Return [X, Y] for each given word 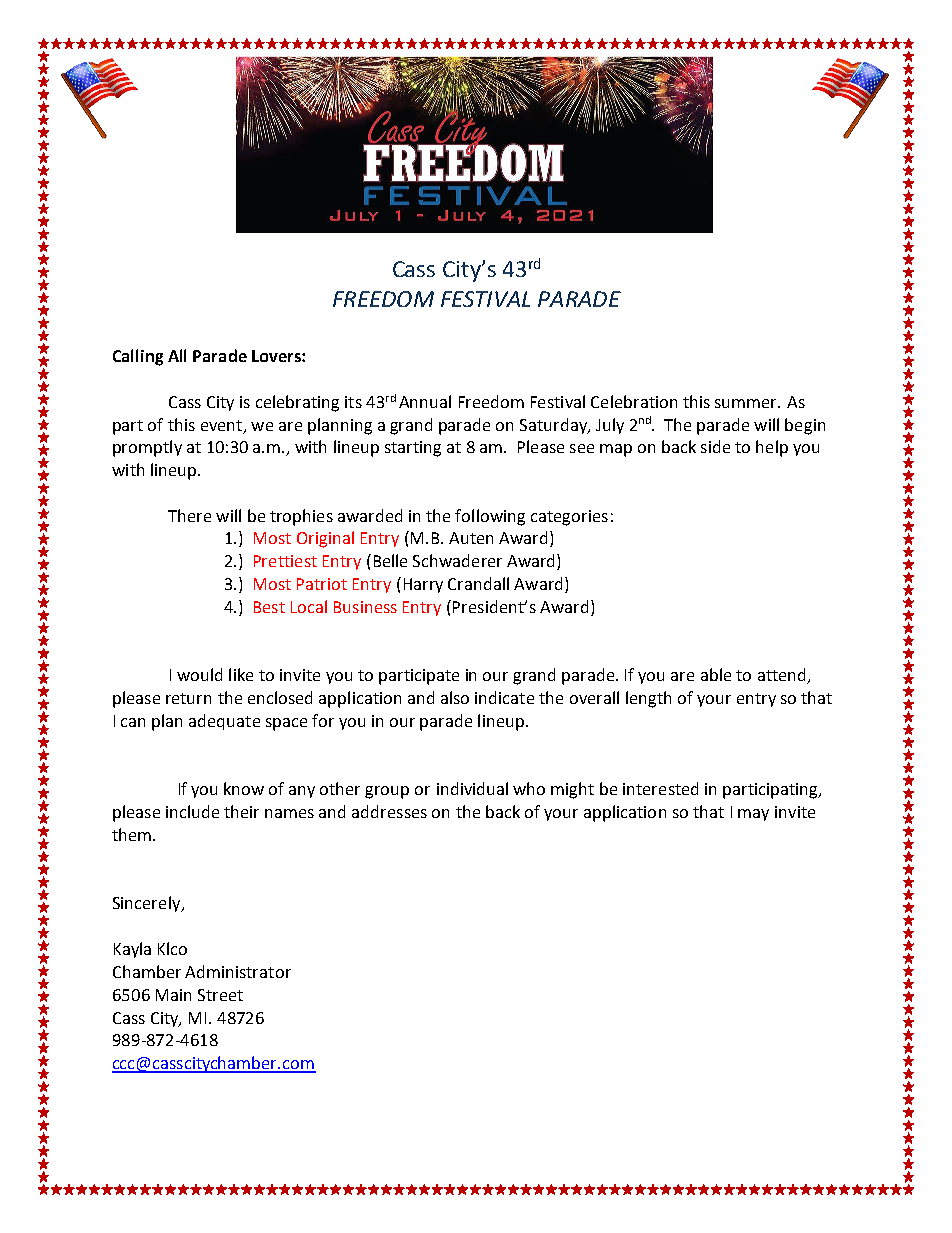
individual [472, 788]
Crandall [478, 583]
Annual [425, 401]
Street [220, 995]
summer [747, 403]
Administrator [238, 971]
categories [569, 518]
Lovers [277, 356]
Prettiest [285, 561]
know [244, 788]
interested [660, 788]
